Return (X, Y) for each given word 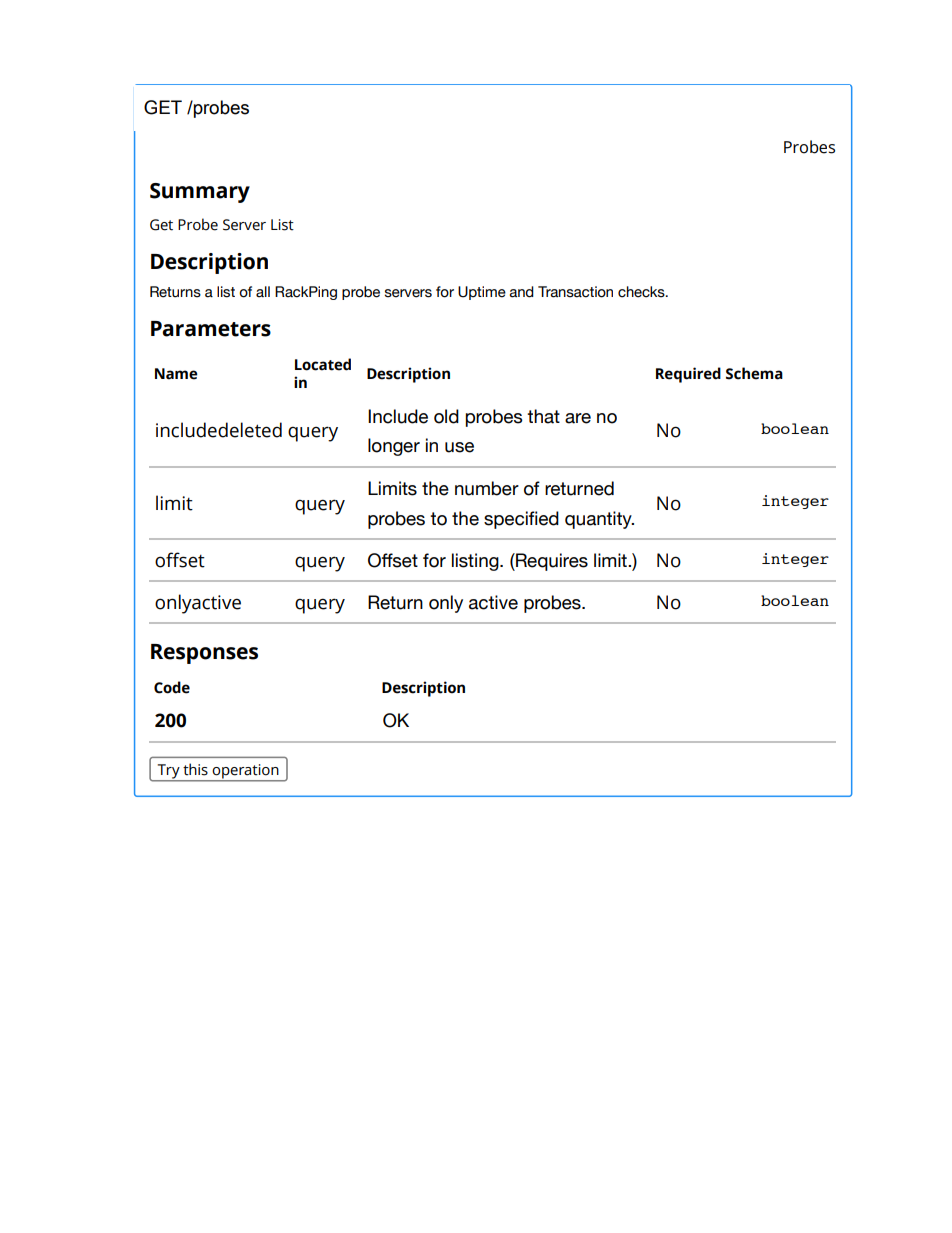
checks (642, 292)
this (195, 769)
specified (521, 520)
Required (688, 375)
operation (246, 772)
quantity (599, 520)
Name (176, 374)
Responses (204, 654)
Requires (551, 562)
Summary (200, 193)
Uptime (482, 293)
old (446, 416)
